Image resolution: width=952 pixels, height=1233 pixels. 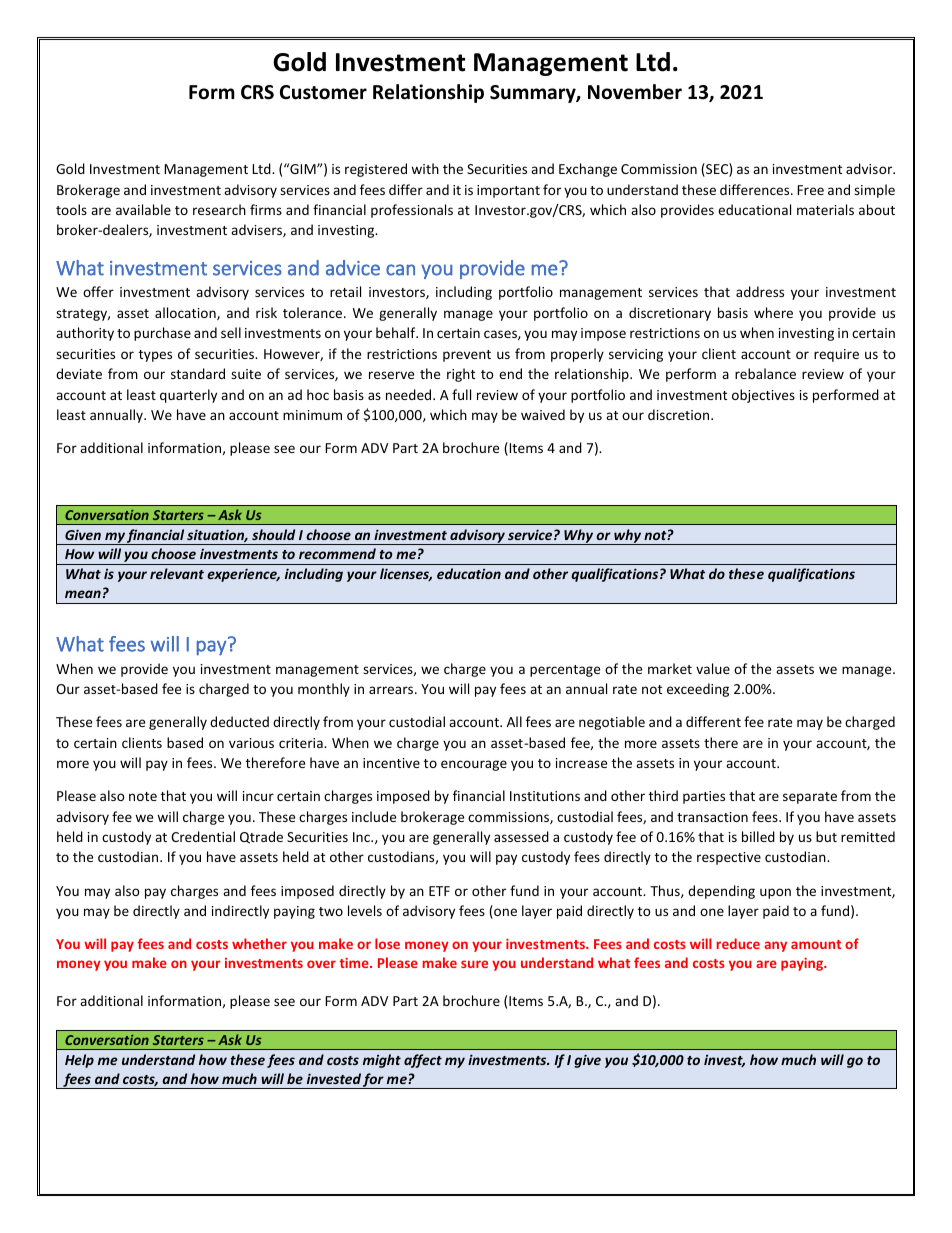 I want to click on types, so click(x=155, y=356).
